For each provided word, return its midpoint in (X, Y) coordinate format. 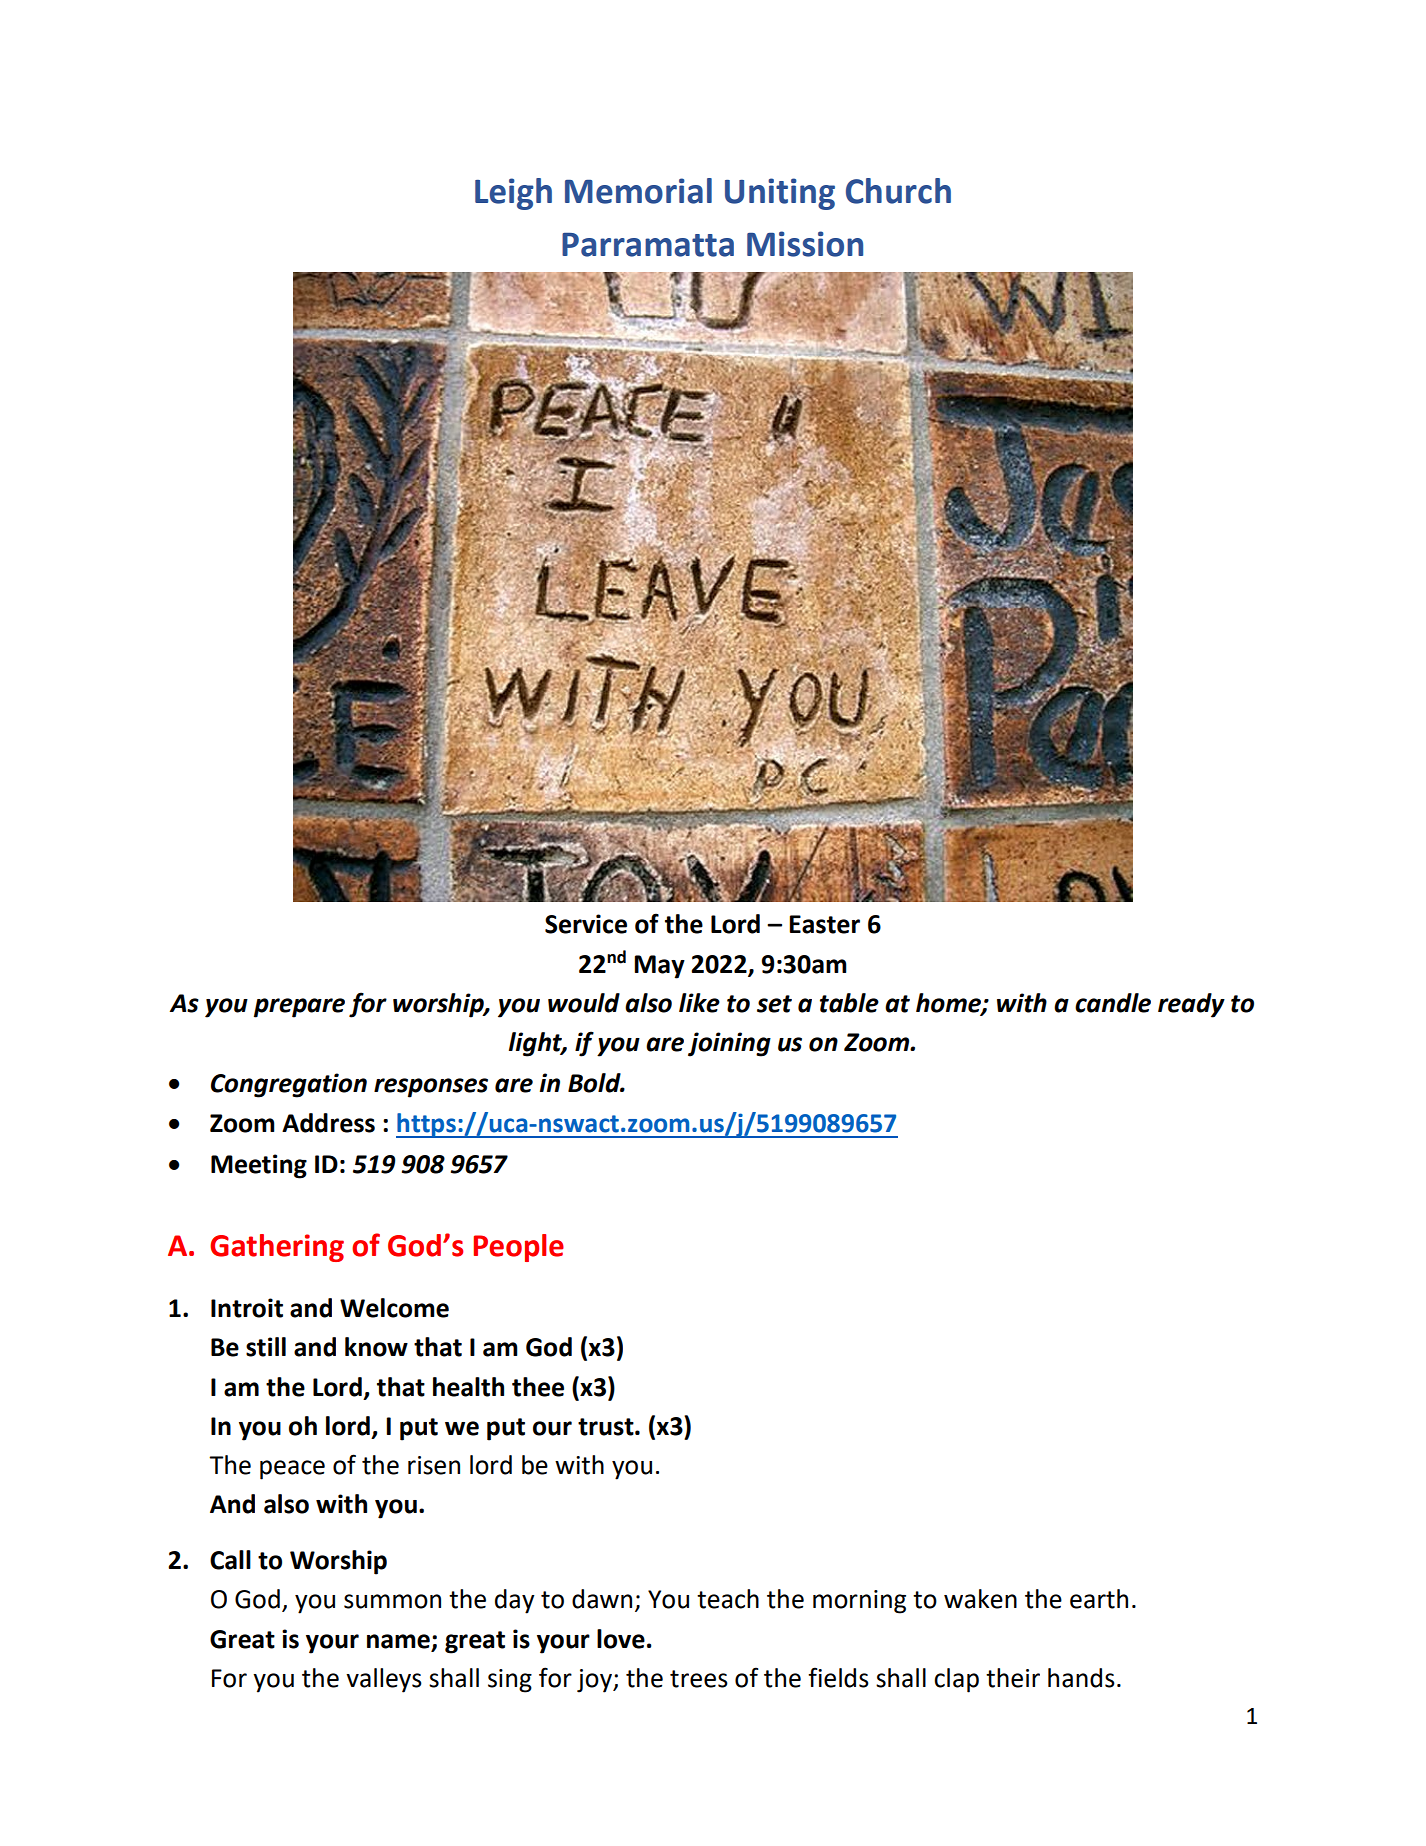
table (849, 1003)
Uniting (780, 194)
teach (728, 1599)
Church (898, 191)
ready (1191, 1005)
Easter (824, 924)
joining (729, 1044)
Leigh (513, 194)
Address (328, 1123)
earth (1099, 1599)
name (398, 1641)
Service (586, 924)
